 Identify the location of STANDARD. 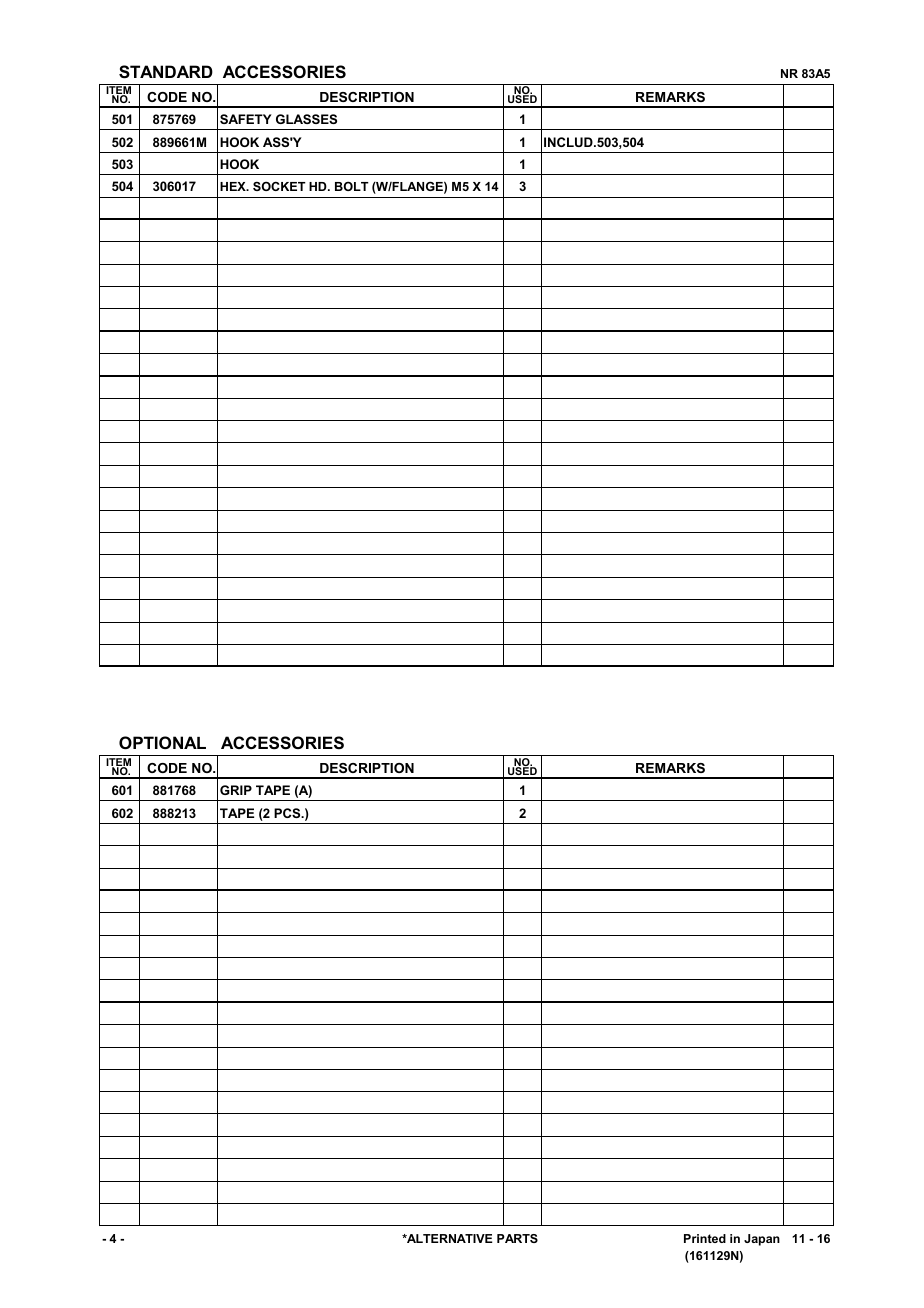
(166, 72).
